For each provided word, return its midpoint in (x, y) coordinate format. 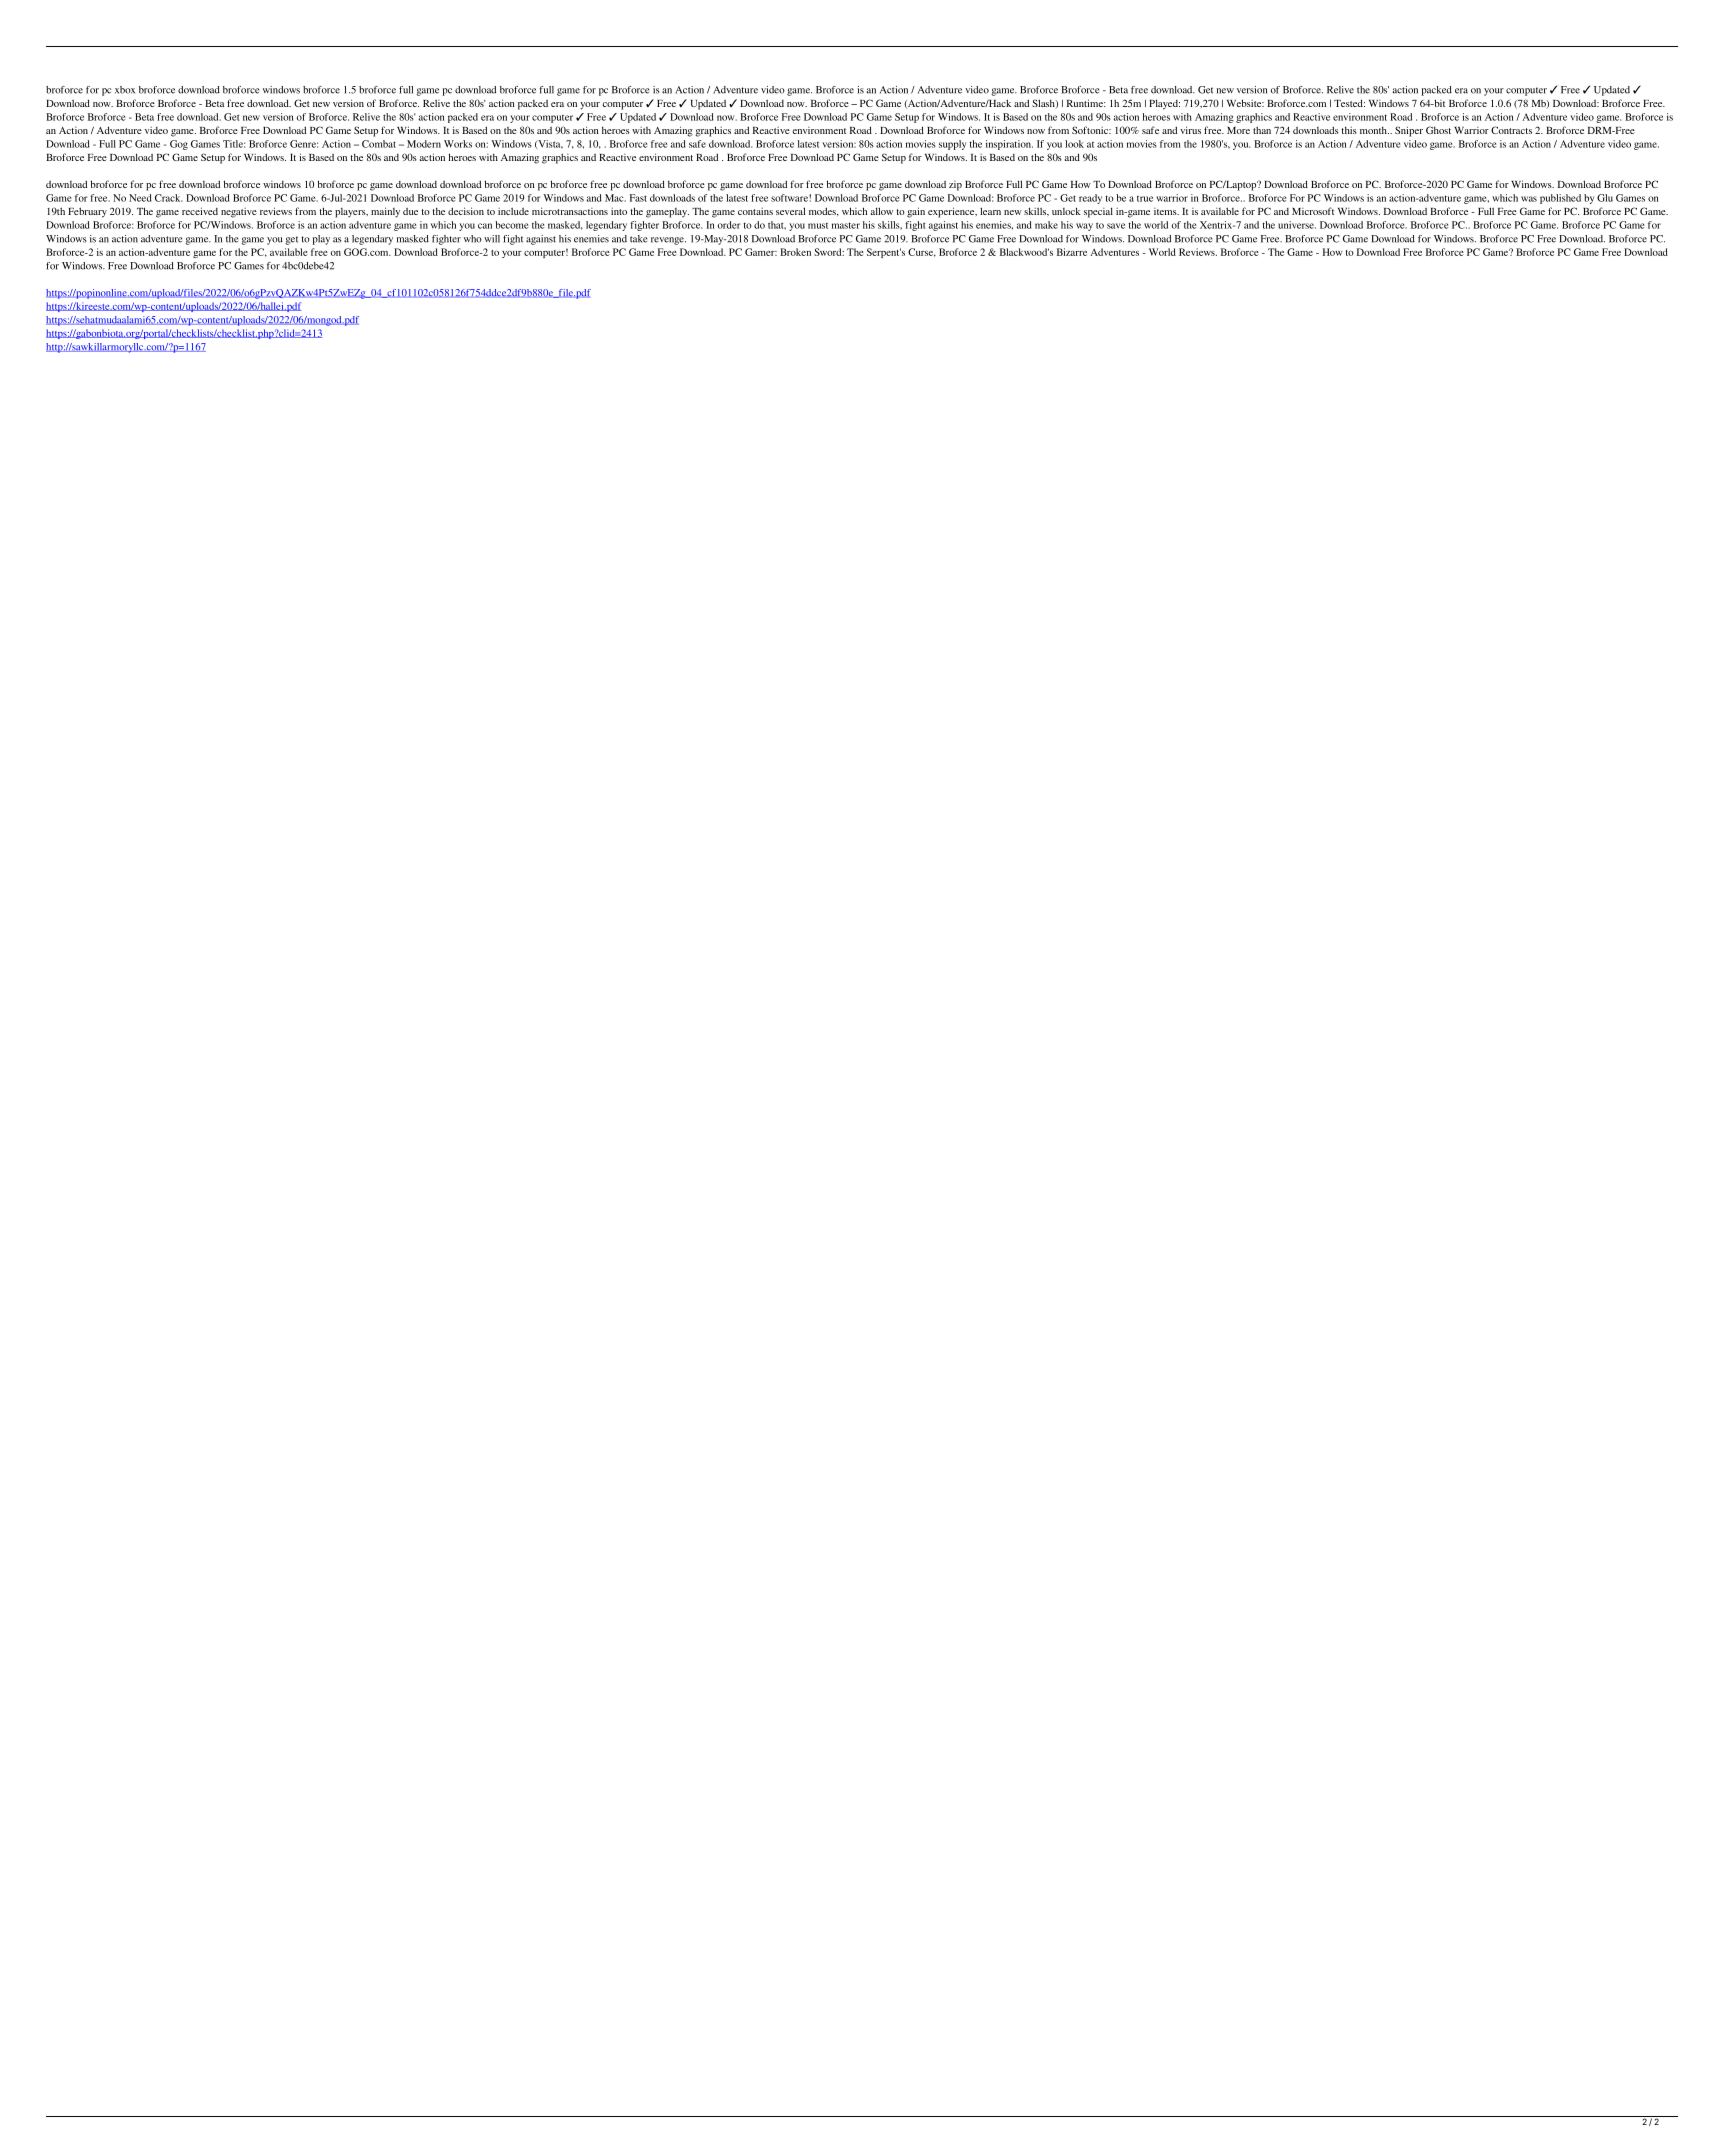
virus (1190, 130)
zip (955, 186)
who (473, 239)
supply (952, 145)
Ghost (1438, 130)
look (1074, 144)
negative (239, 213)
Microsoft (1313, 211)
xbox (125, 90)
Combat (379, 144)
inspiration (1009, 145)
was (1529, 199)
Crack (168, 198)
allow (882, 211)
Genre (304, 144)
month (1374, 130)
